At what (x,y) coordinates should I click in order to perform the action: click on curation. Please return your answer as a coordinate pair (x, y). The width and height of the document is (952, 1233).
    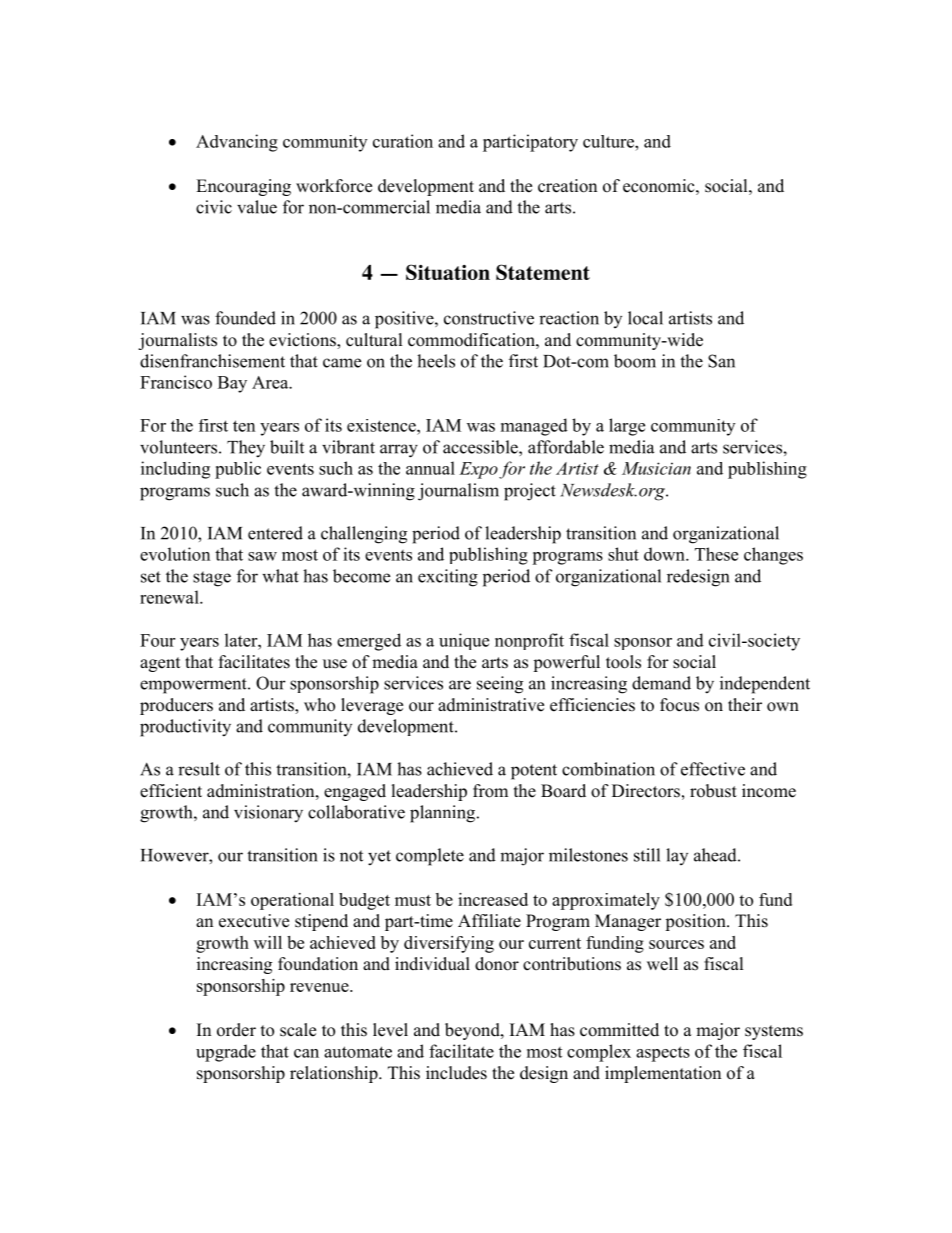
    Looking at the image, I should click on (403, 141).
